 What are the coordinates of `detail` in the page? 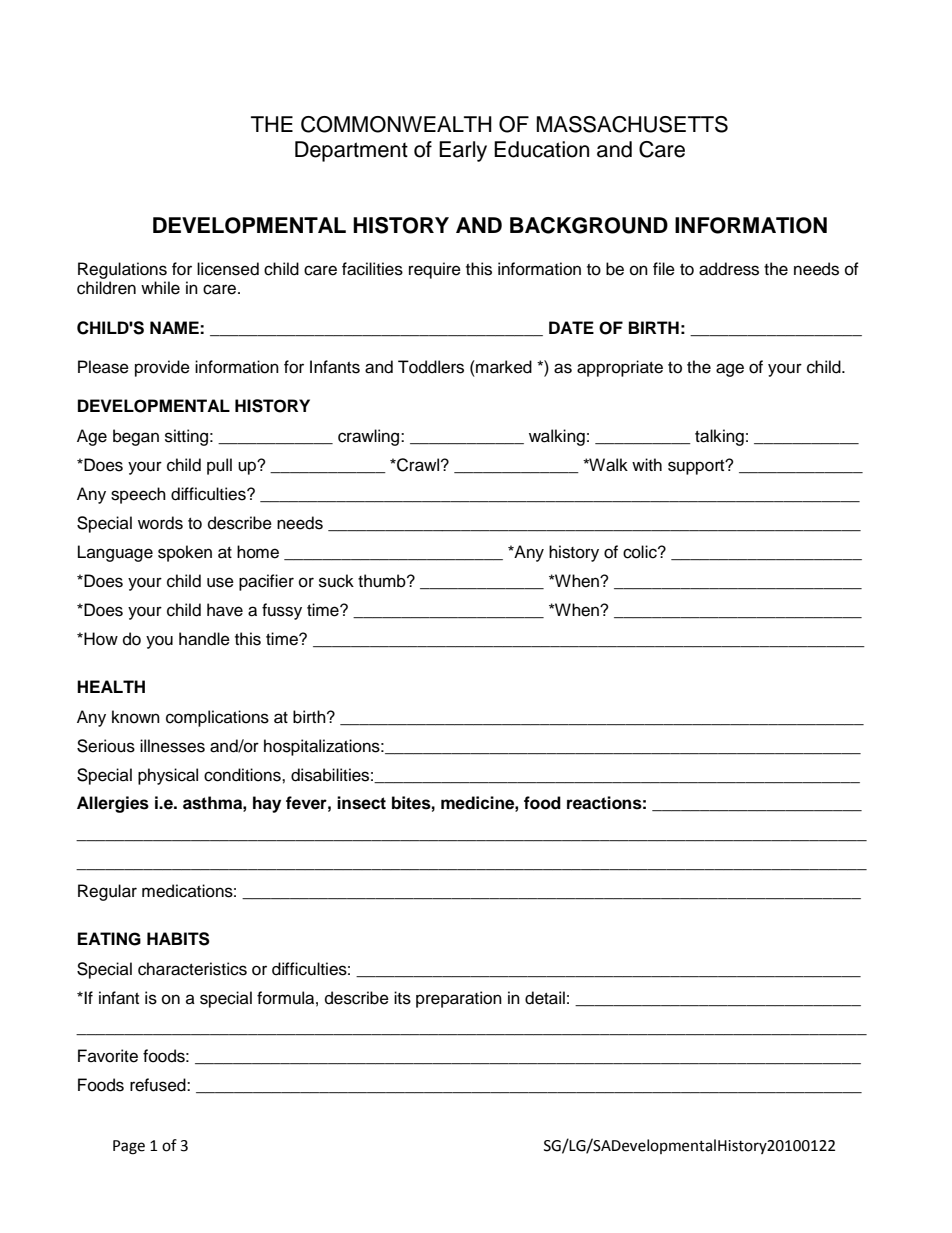 It's located at (545, 998).
